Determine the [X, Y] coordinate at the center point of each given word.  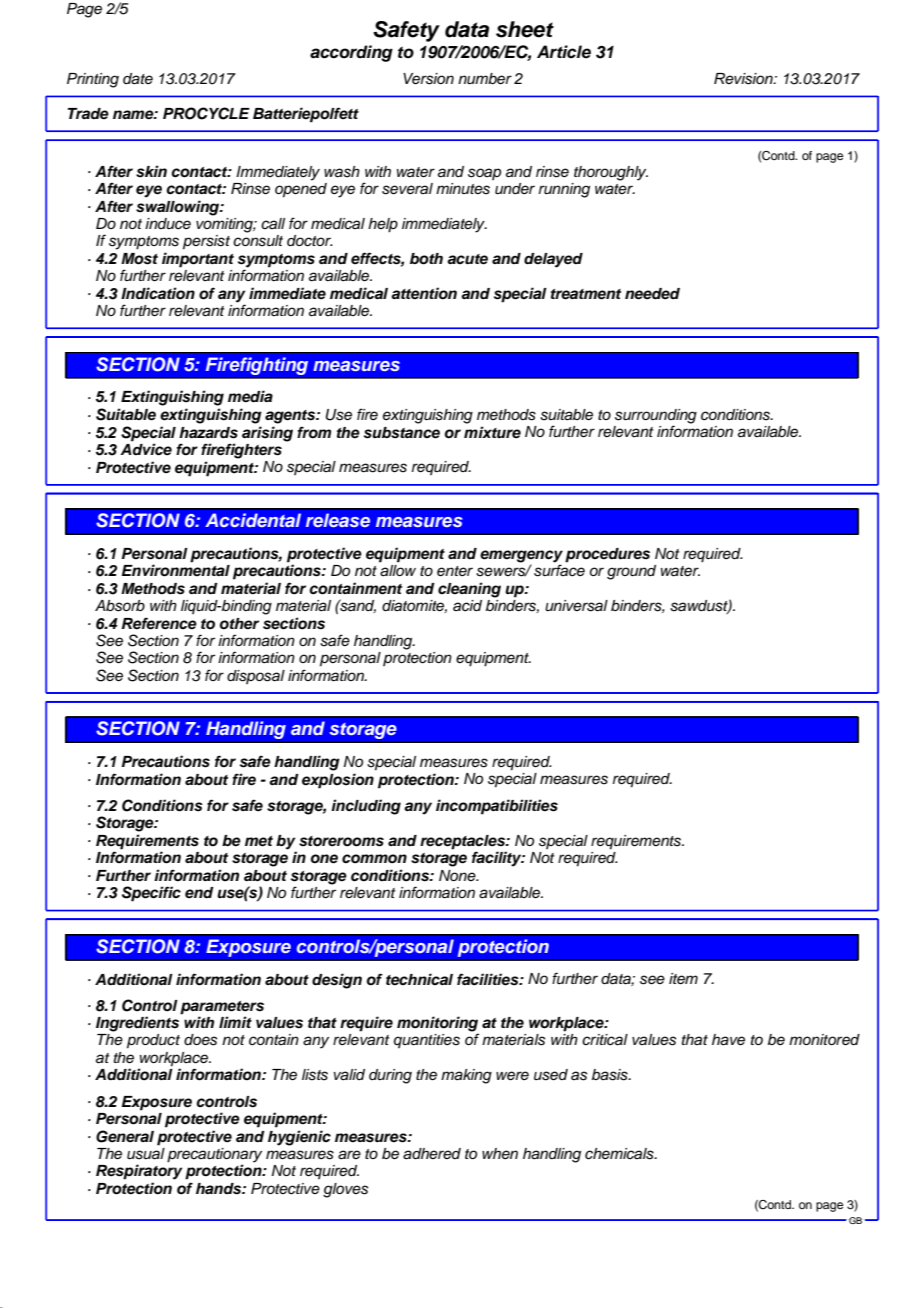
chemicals [620, 1154]
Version [428, 79]
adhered [432, 1154]
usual [146, 1152]
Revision [744, 79]
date [138, 79]
